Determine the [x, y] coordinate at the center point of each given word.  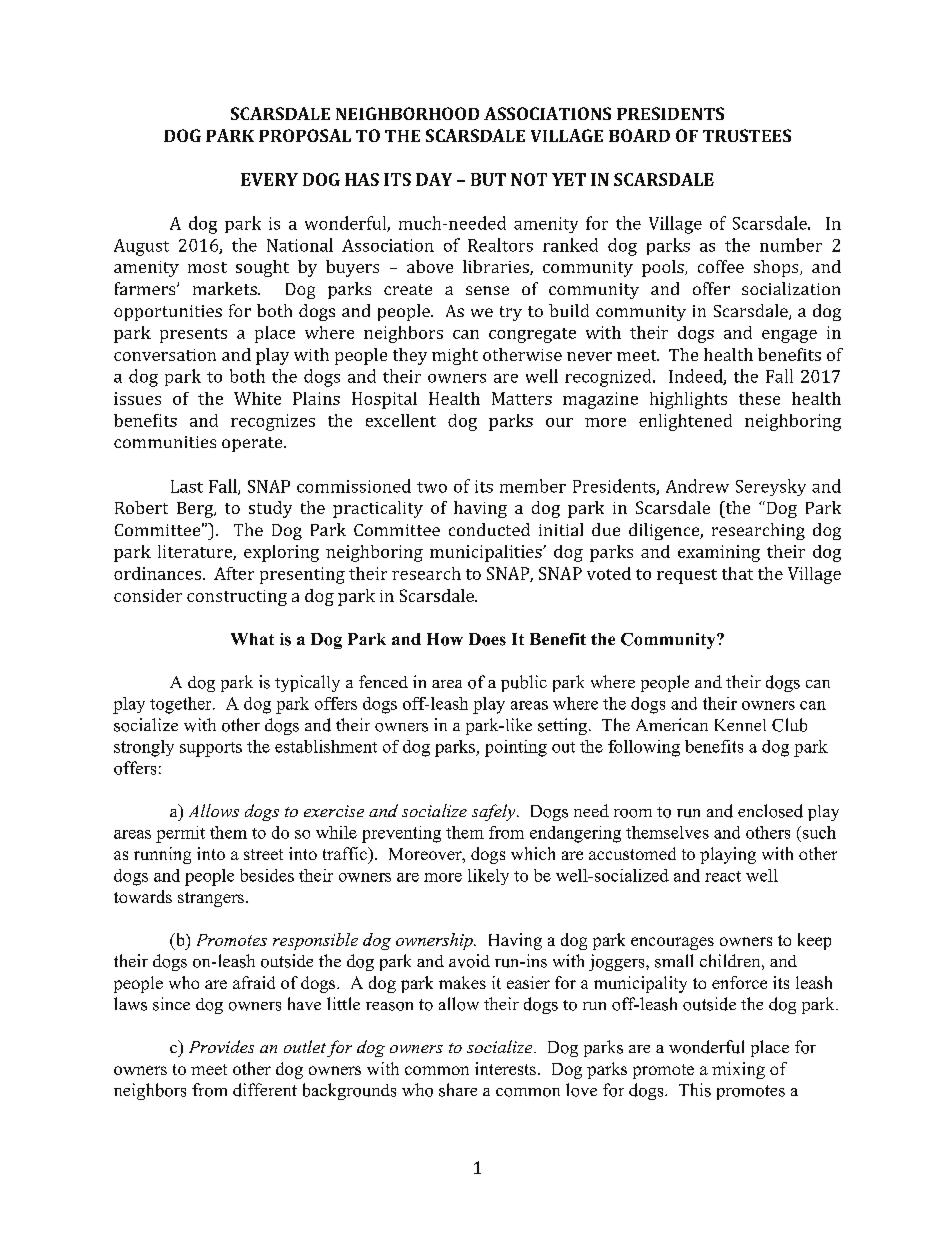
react [723, 876]
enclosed [770, 811]
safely [495, 812]
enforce [739, 982]
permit [180, 834]
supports [211, 749]
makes [462, 982]
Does [487, 639]
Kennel [740, 725]
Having [515, 941]
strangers [211, 899]
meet [209, 1069]
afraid [254, 982]
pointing [516, 748]
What [252, 639]
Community [669, 641]
